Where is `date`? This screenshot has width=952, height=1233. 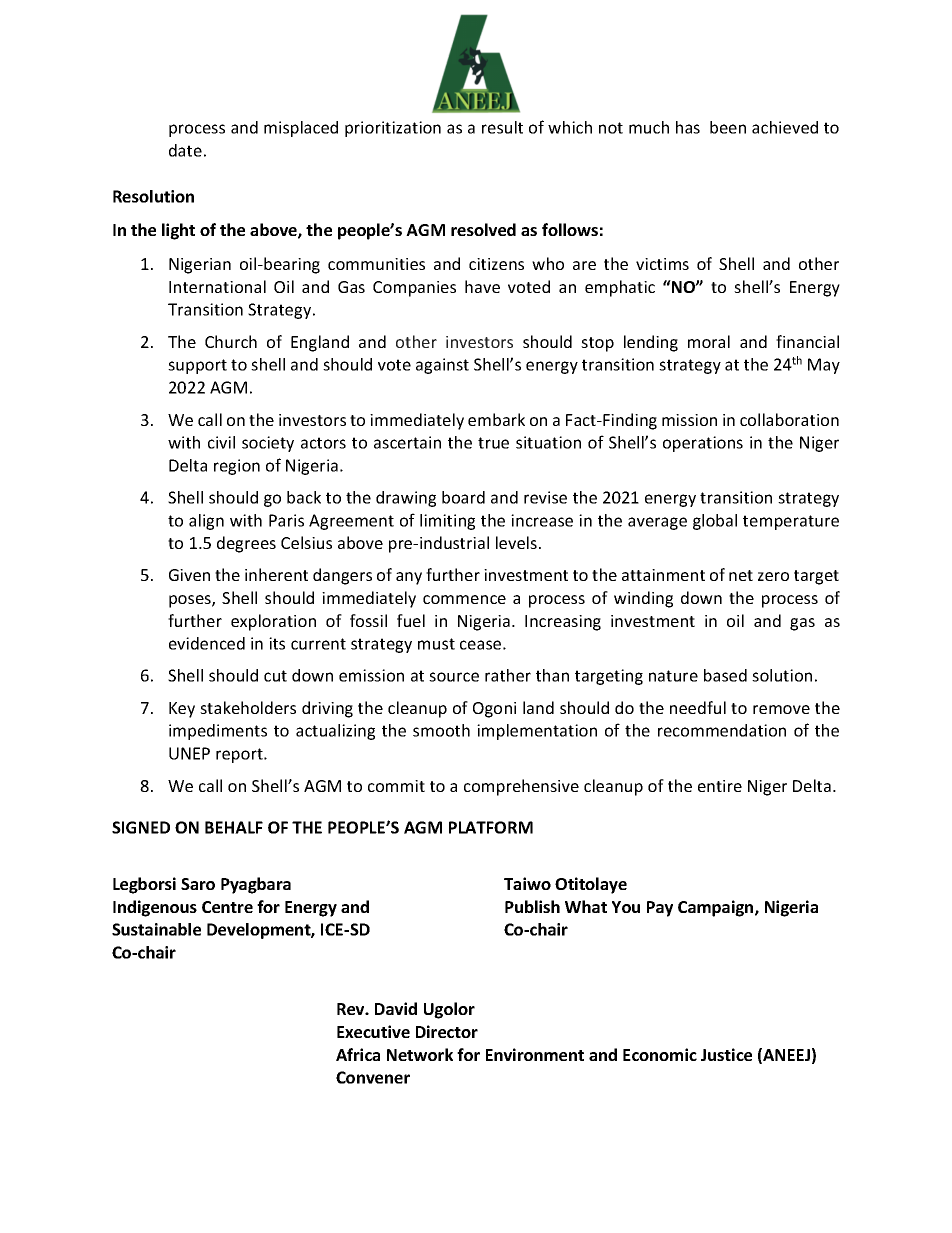
date is located at coordinates (185, 150).
